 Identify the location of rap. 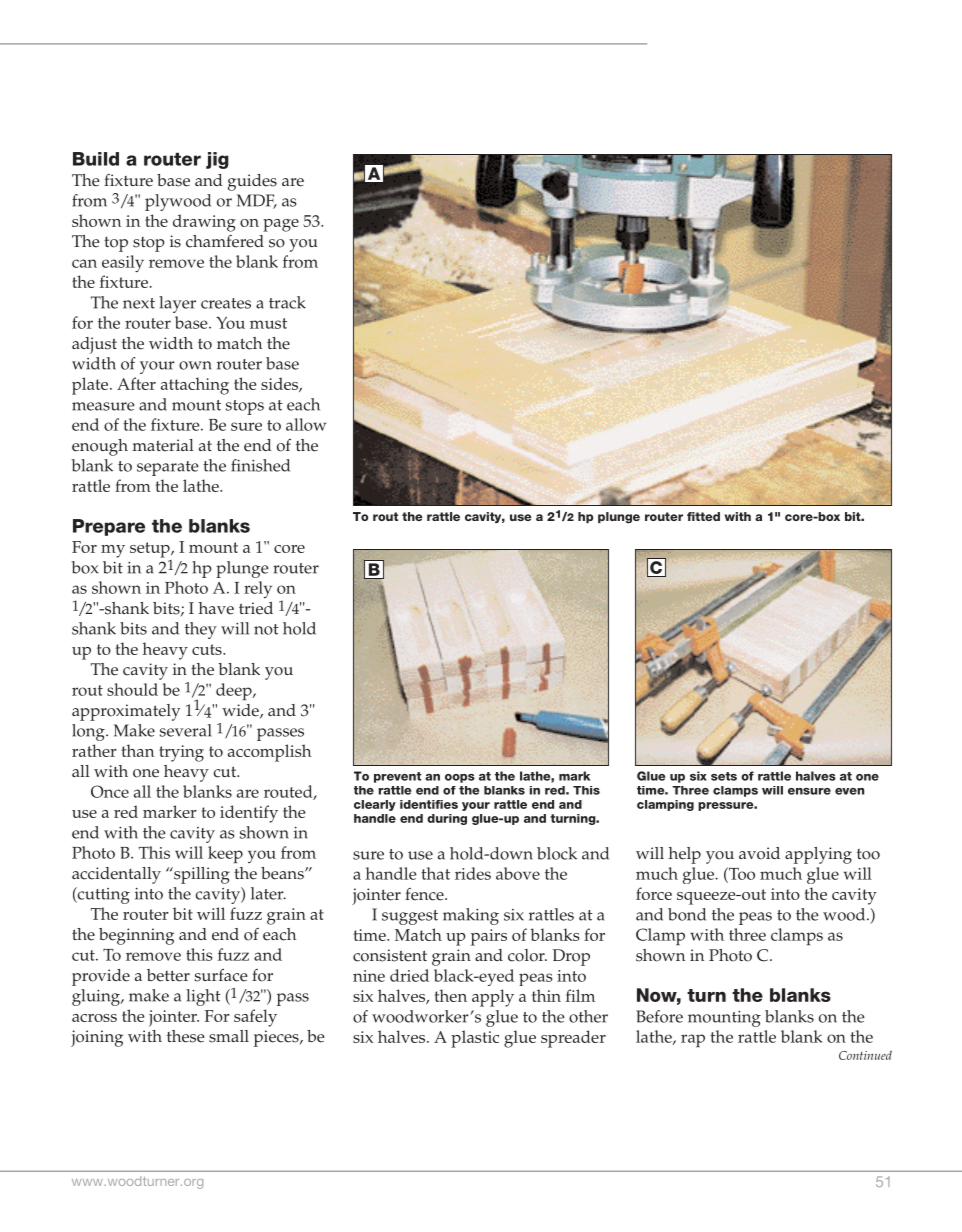
(693, 1041).
